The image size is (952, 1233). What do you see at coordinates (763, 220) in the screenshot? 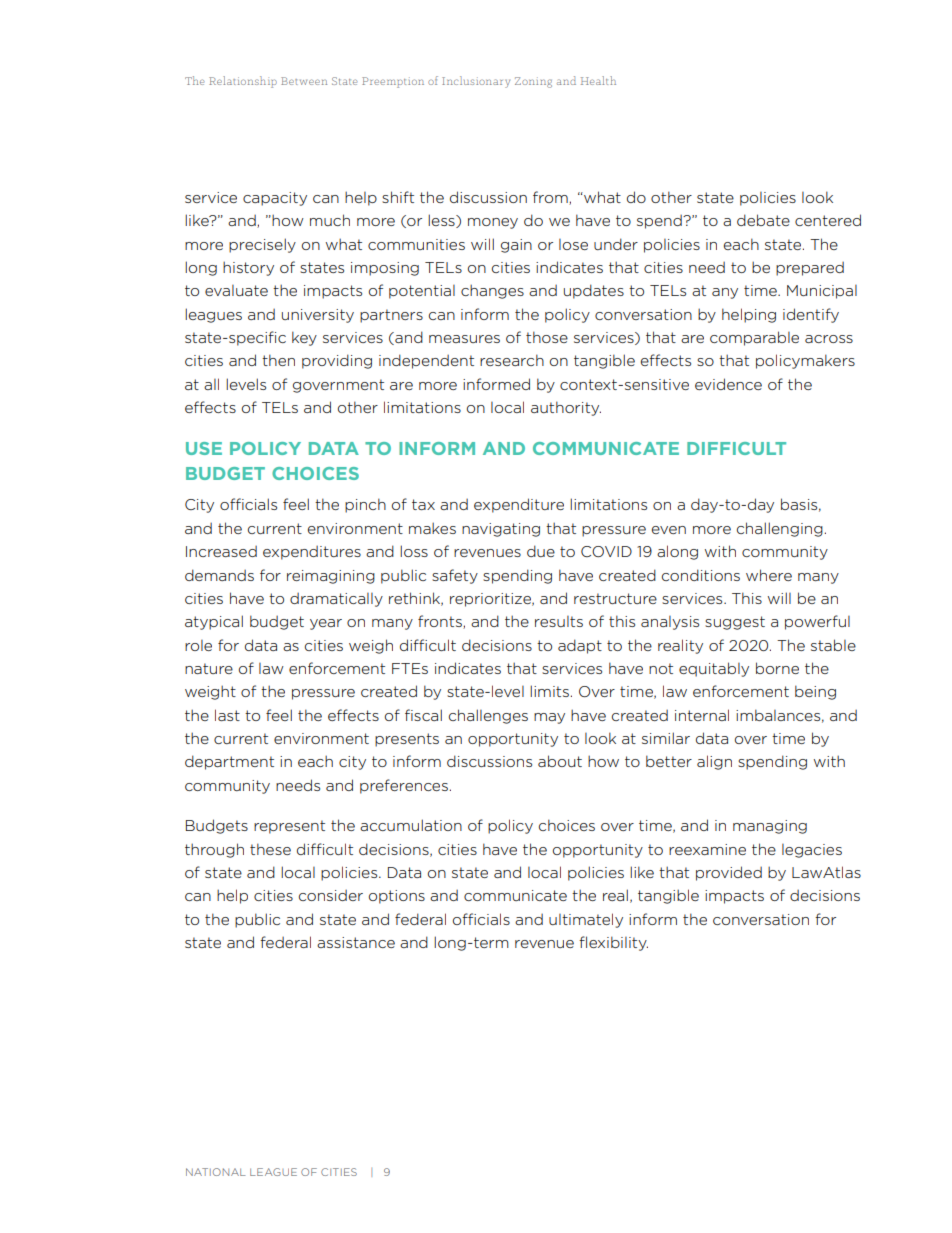
I see `debate` at bounding box center [763, 220].
